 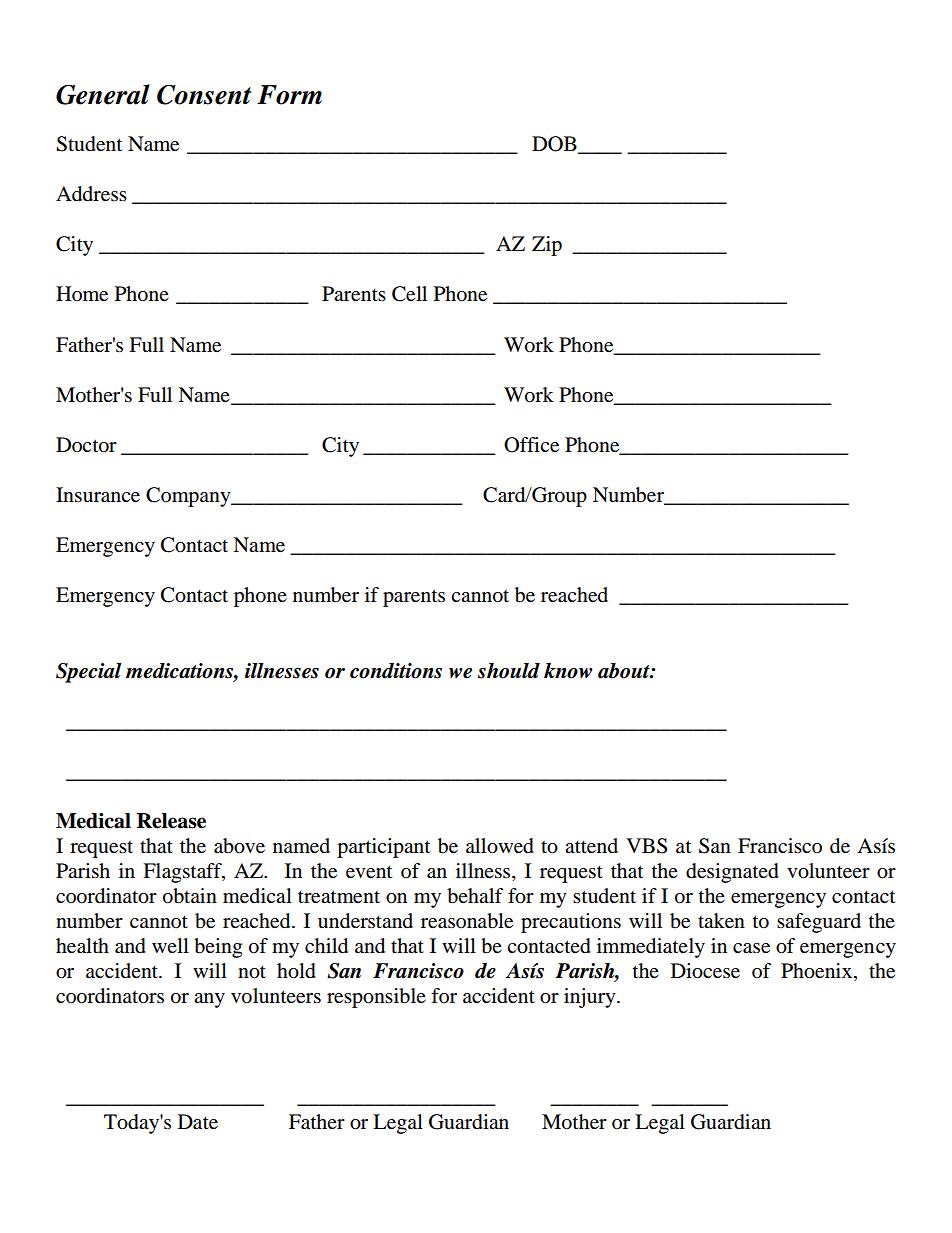 What do you see at coordinates (568, 671) in the page?
I see `know` at bounding box center [568, 671].
